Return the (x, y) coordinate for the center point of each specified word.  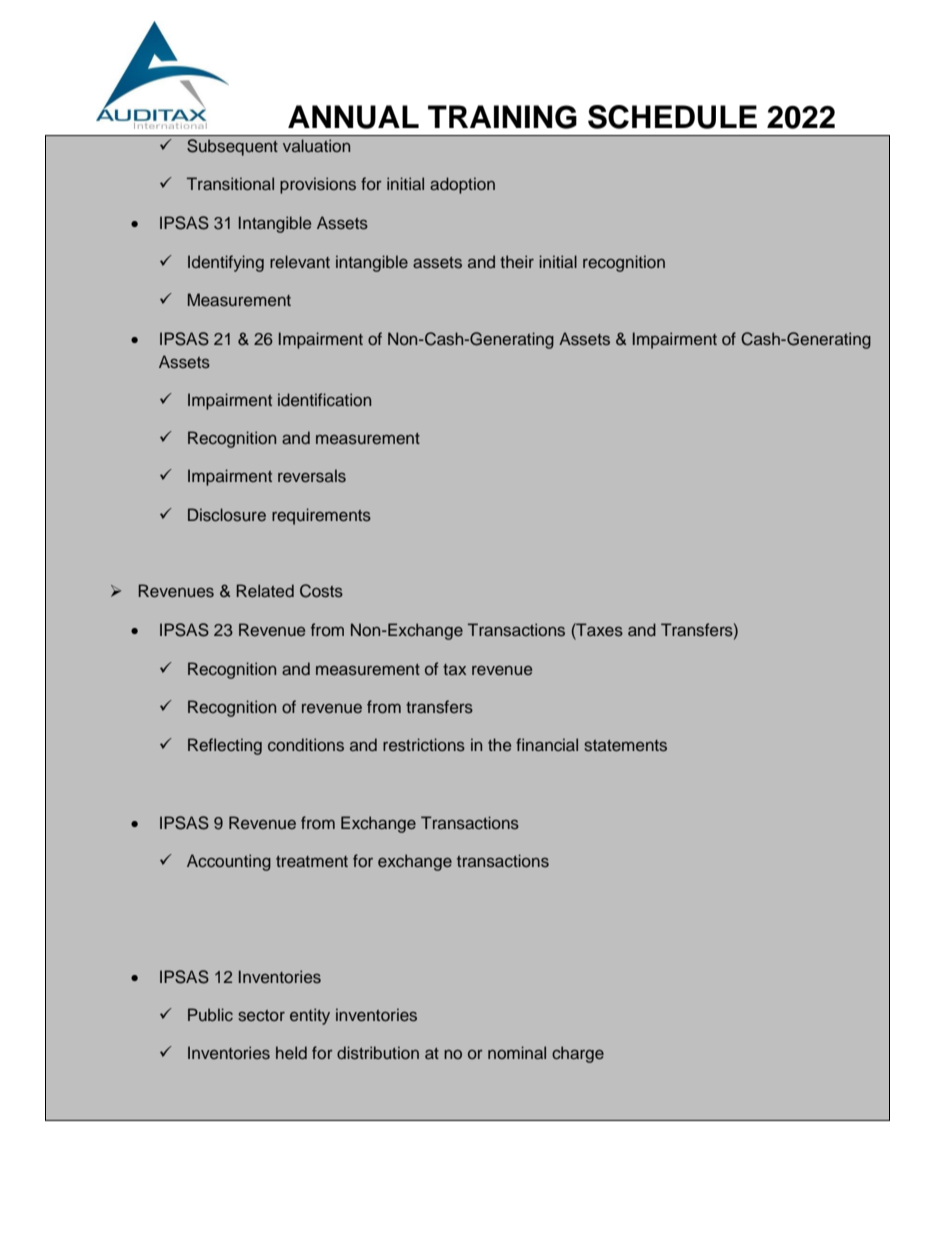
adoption (462, 185)
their (517, 261)
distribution (378, 1052)
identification (324, 399)
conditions (306, 744)
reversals (312, 475)
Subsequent (232, 147)
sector (261, 1015)
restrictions (424, 744)
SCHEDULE (672, 117)
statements (625, 745)
